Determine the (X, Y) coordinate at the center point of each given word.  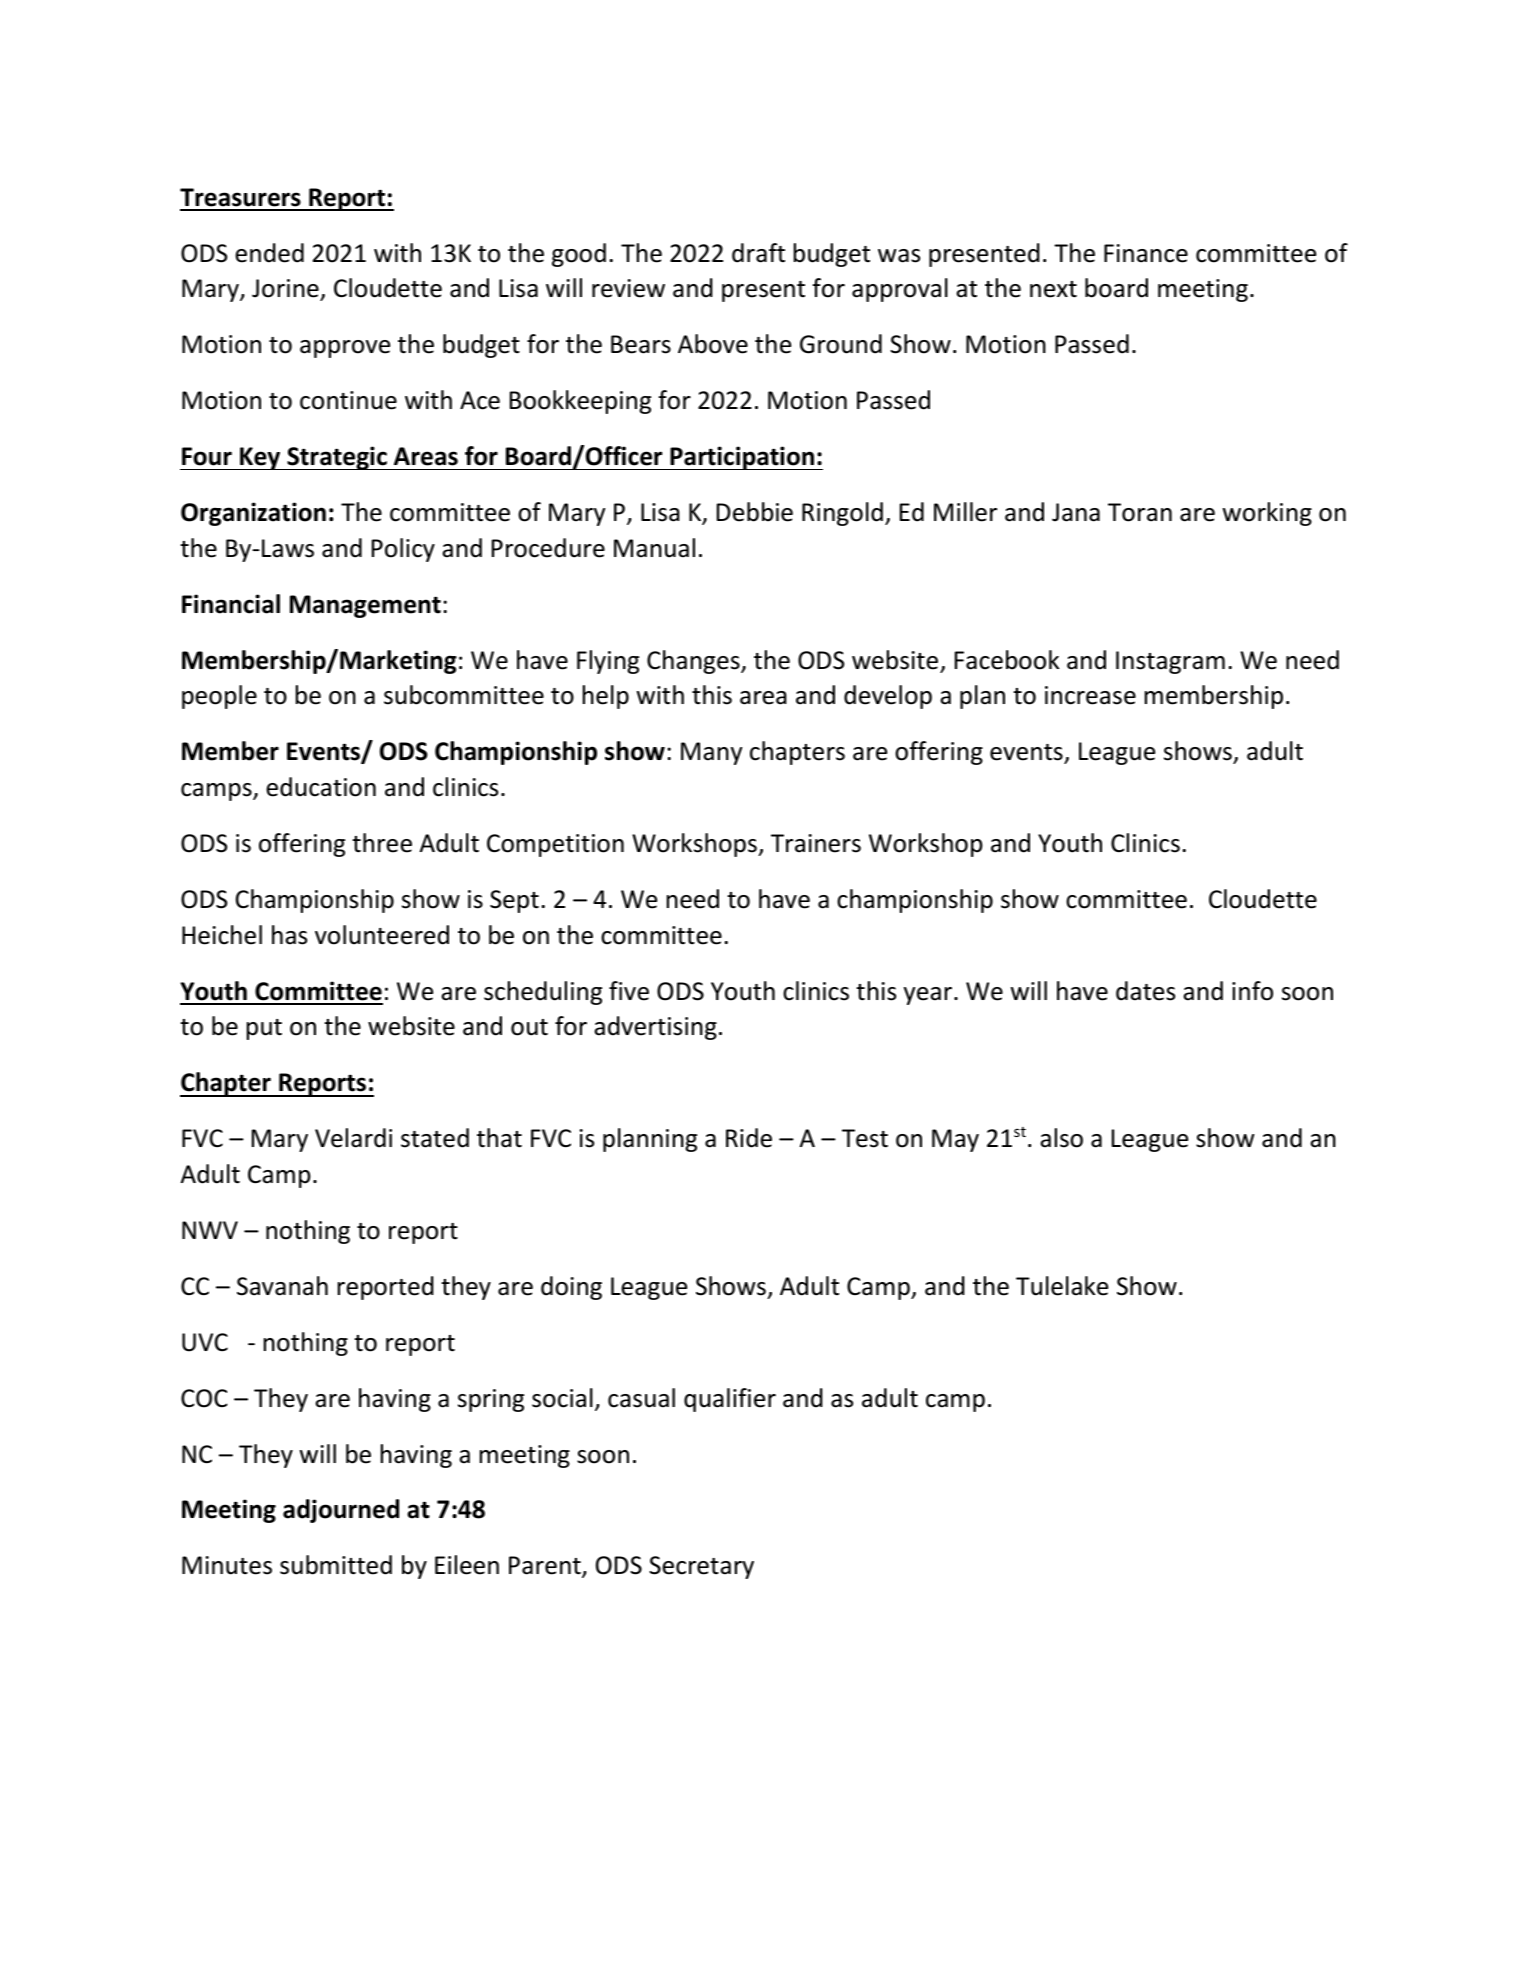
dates (1145, 991)
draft (758, 253)
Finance (1146, 253)
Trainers (816, 843)
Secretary (701, 1567)
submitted (336, 1565)
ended (269, 253)
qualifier (730, 1400)
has (289, 935)
